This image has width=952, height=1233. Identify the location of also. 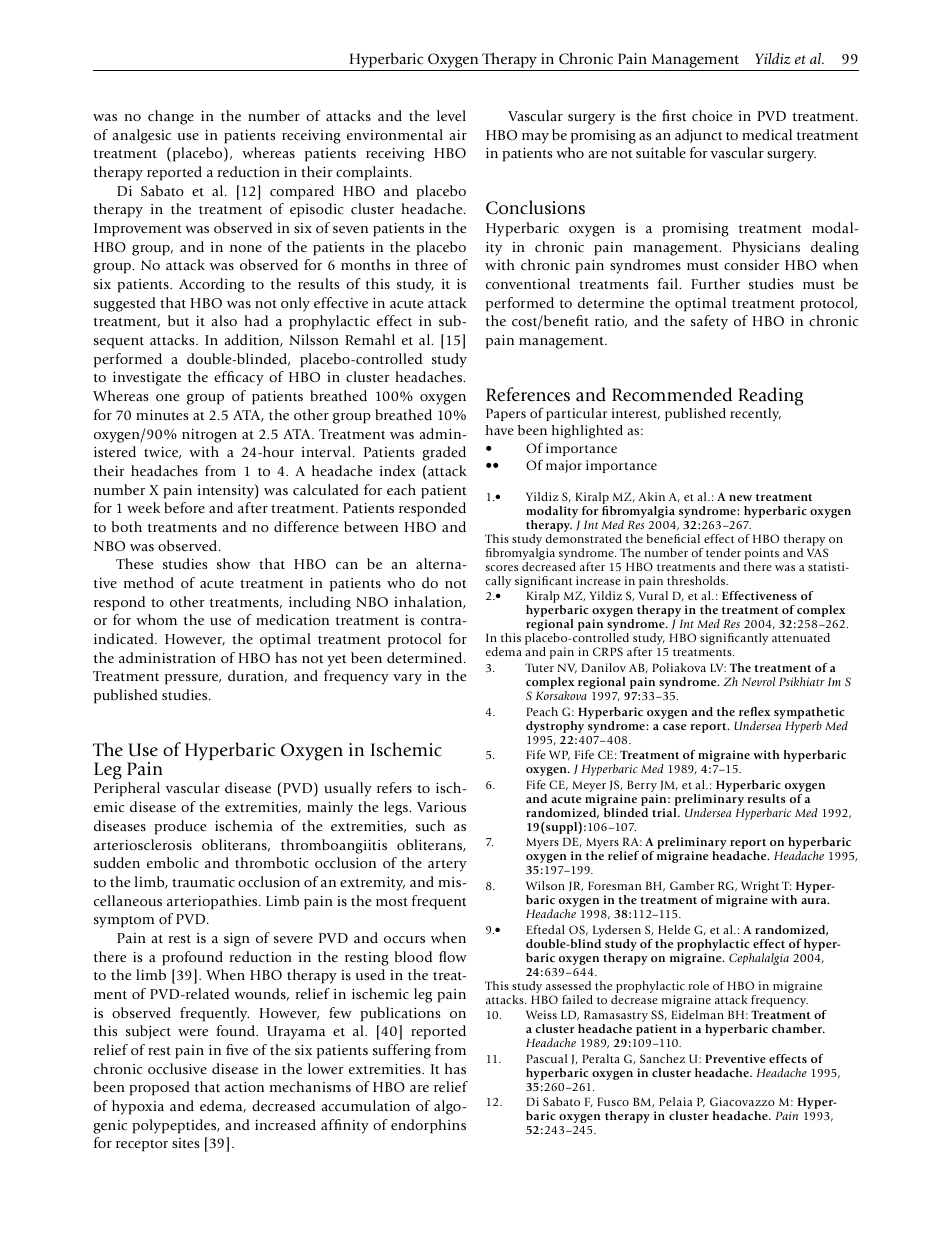
(224, 320).
